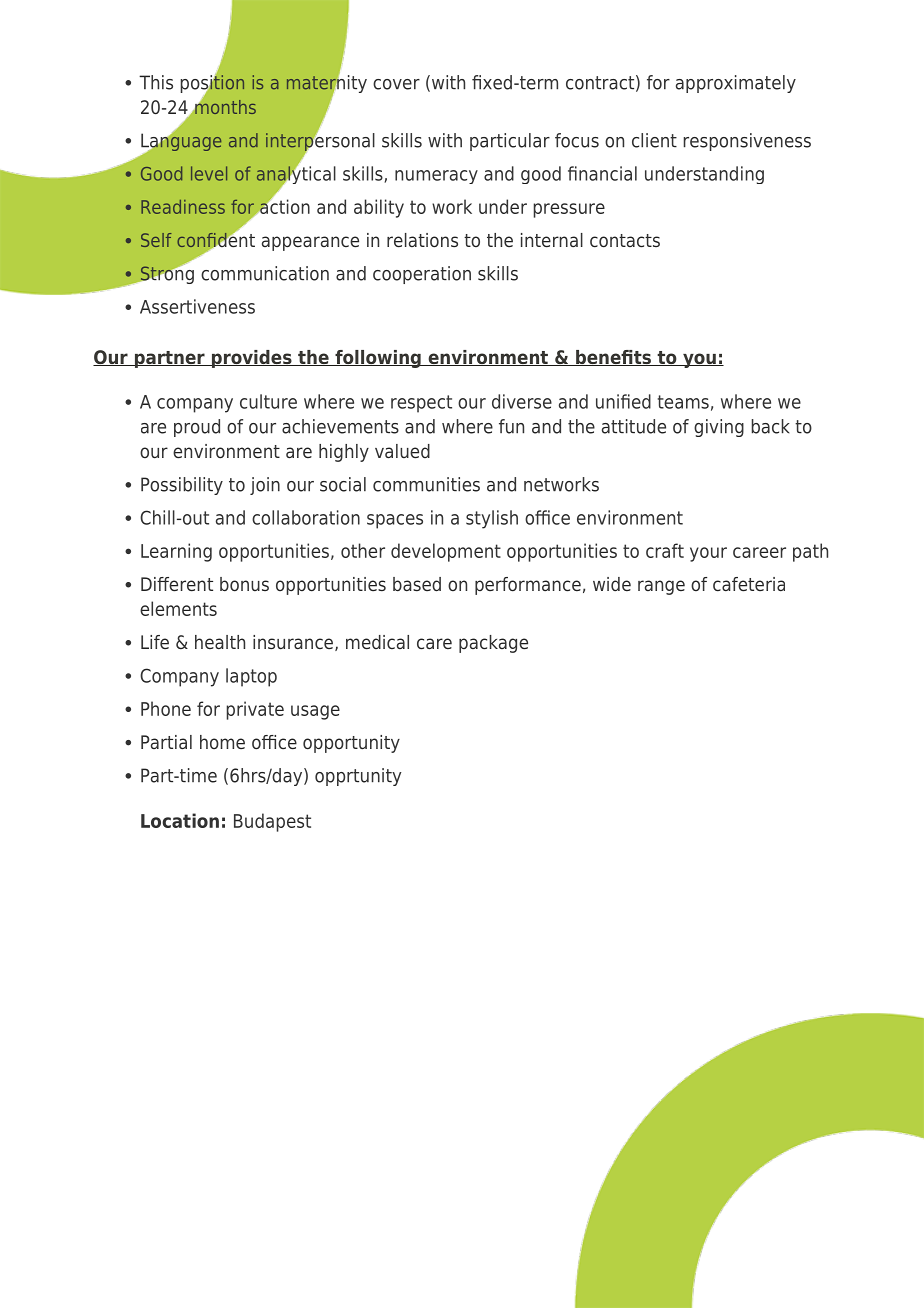 The width and height of the screenshot is (924, 1308). I want to click on This, so click(156, 82).
